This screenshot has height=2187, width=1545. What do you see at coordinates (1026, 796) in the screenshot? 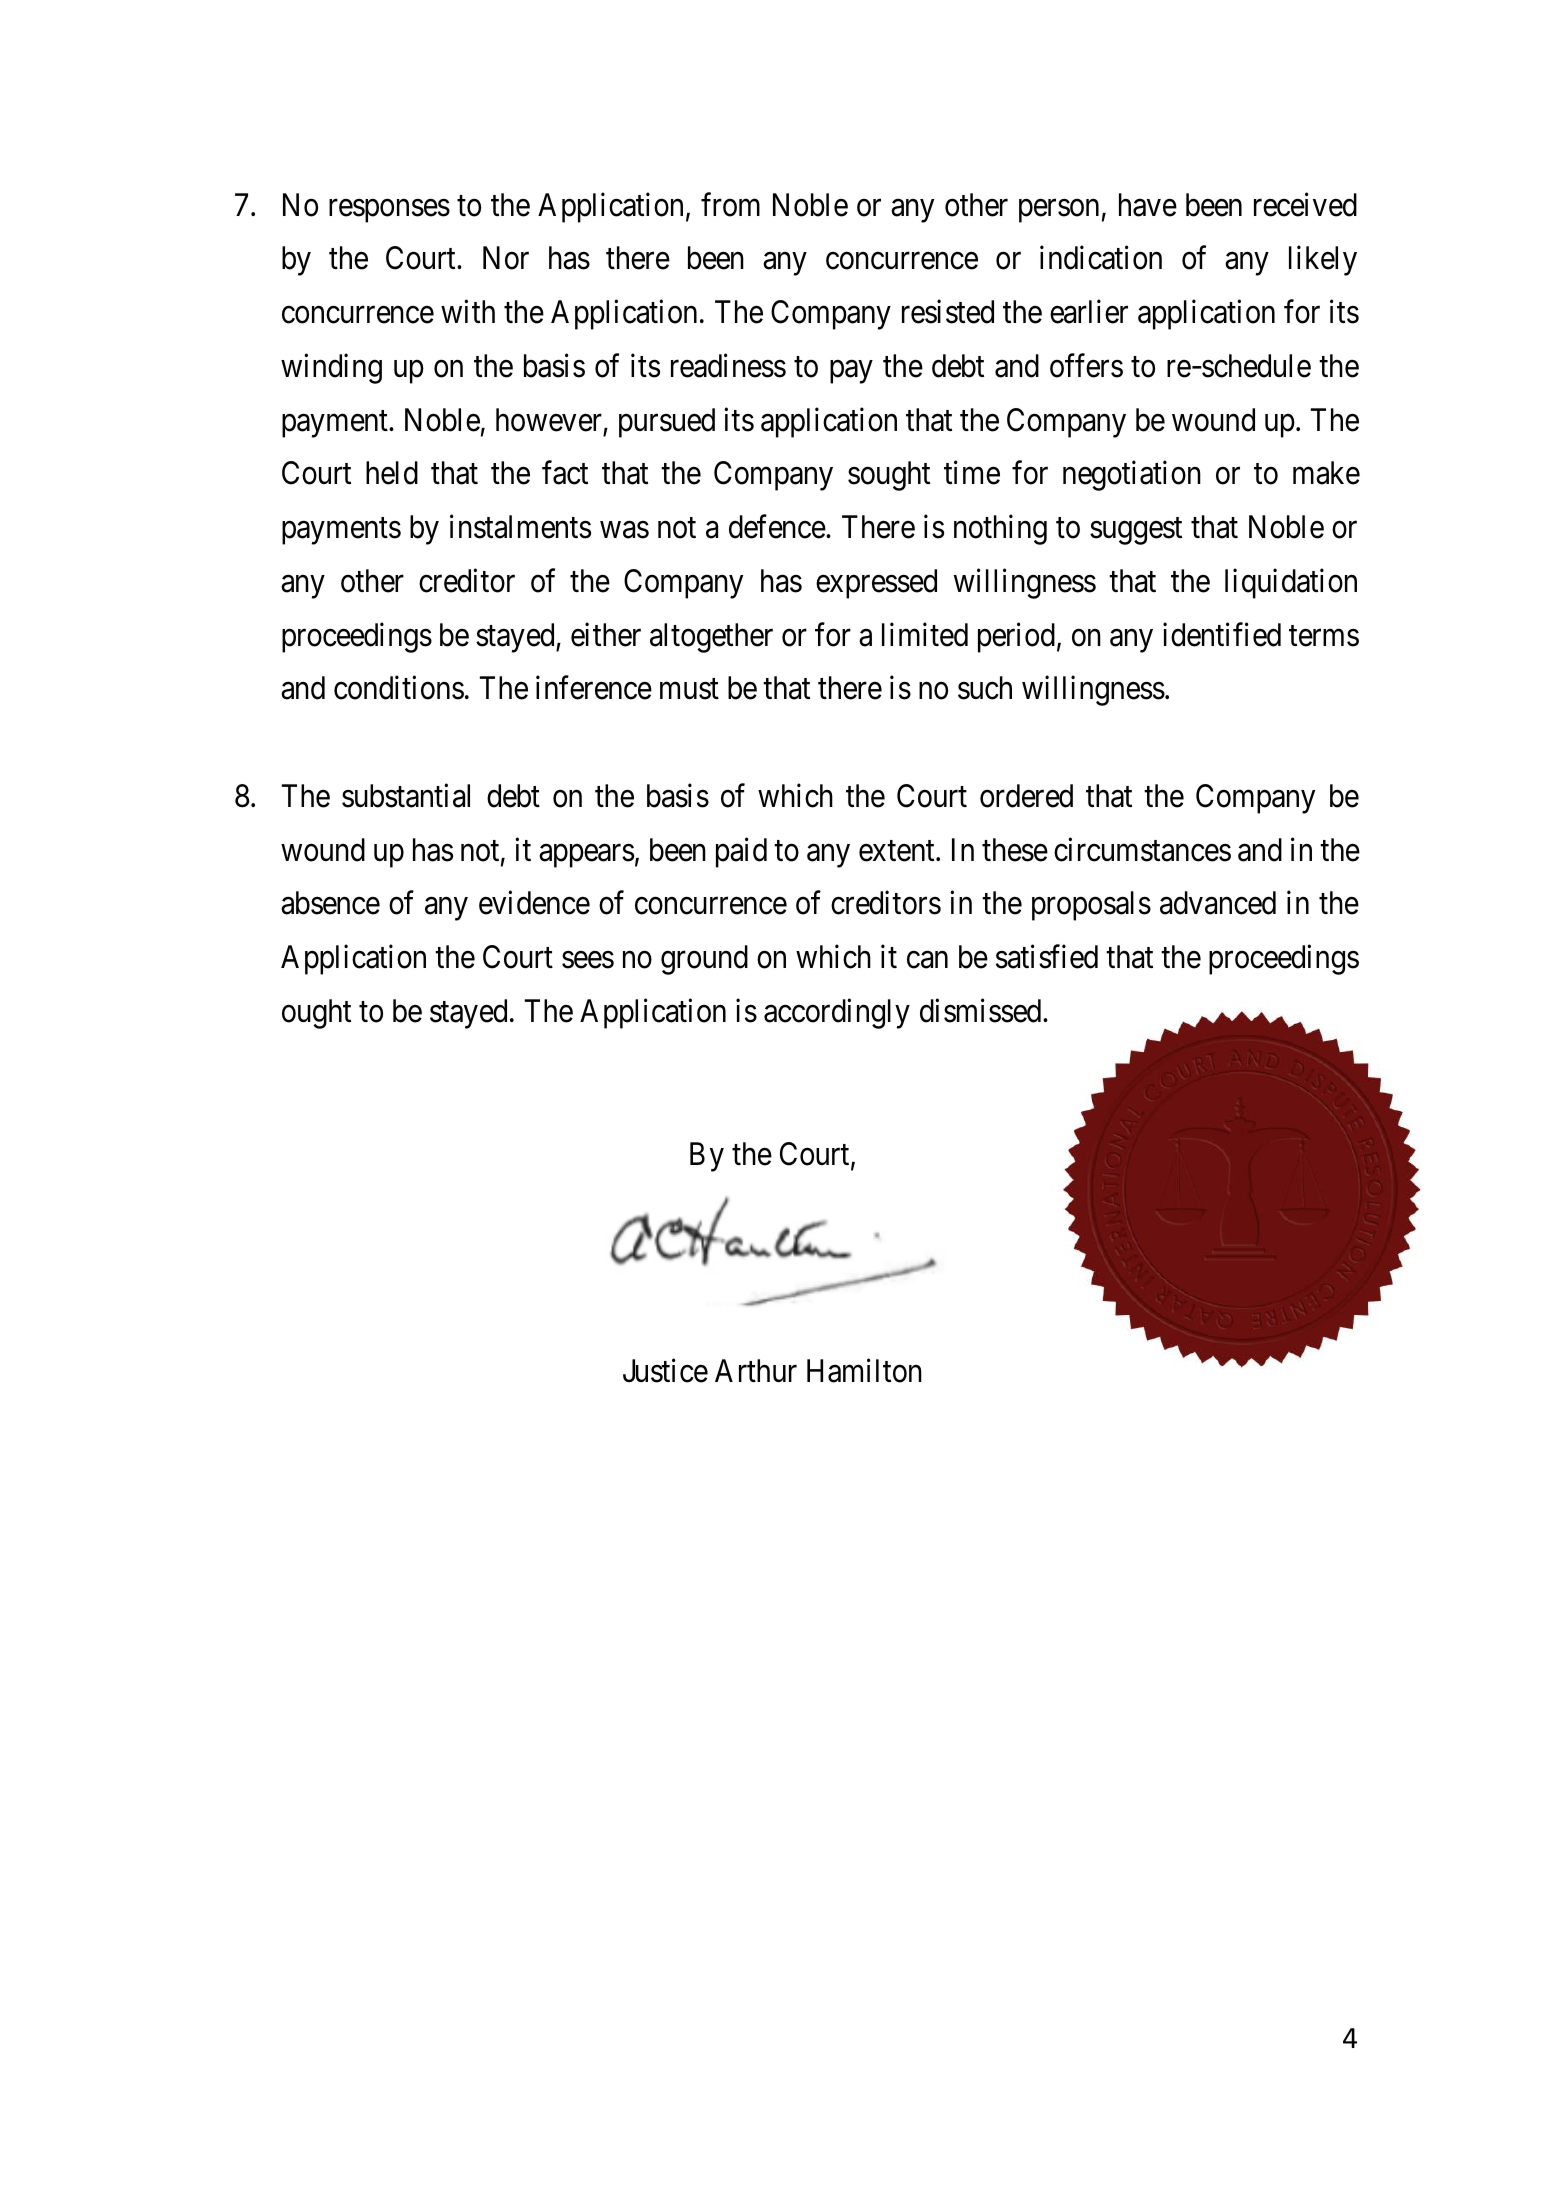
I see `ordered` at bounding box center [1026, 796].
